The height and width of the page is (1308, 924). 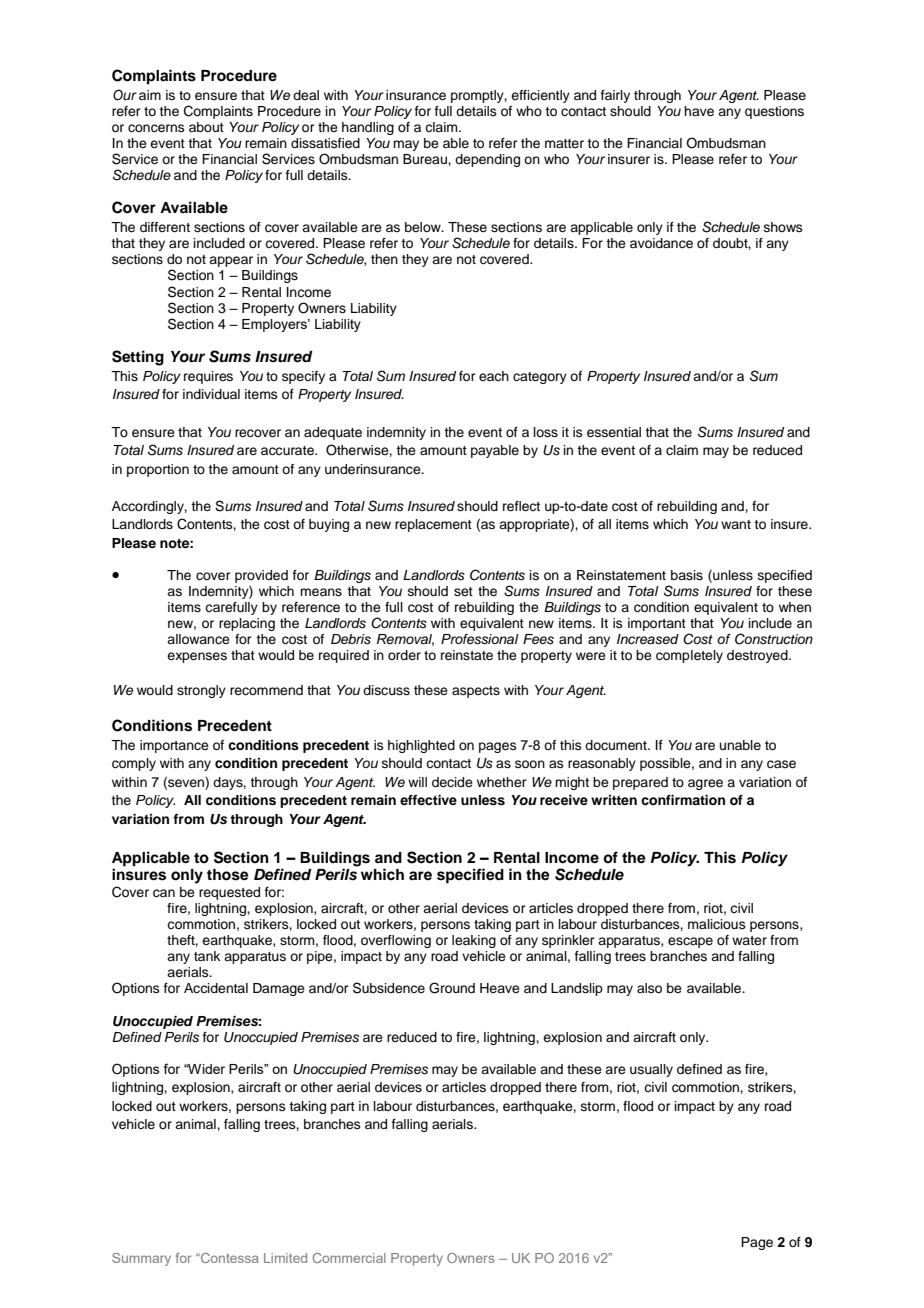 I want to click on basis, so click(x=687, y=575).
